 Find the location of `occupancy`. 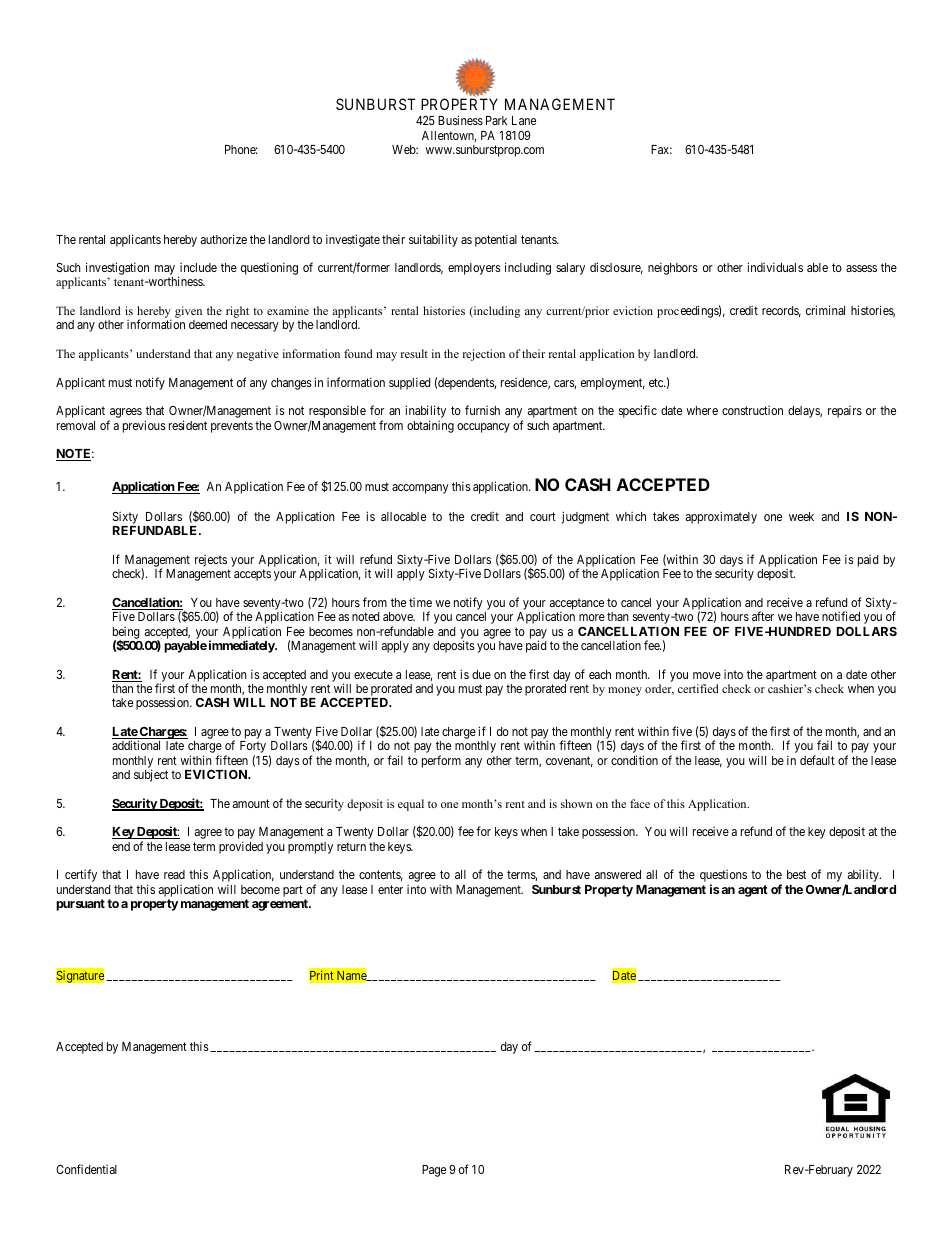

occupancy is located at coordinates (483, 428).
